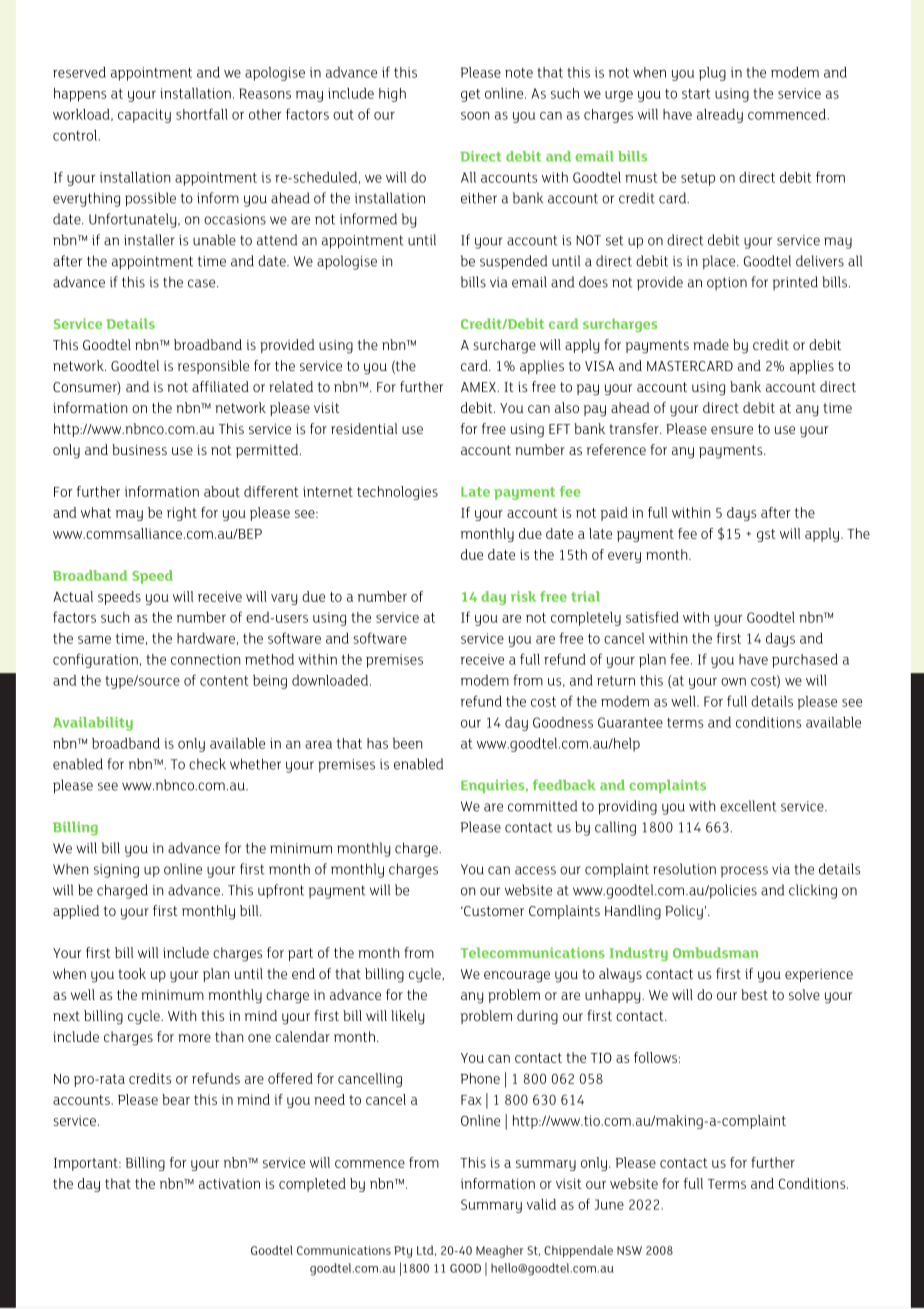 This screenshot has height=1309, width=924. Describe the element at coordinates (470, 95) in the screenshot. I see `get` at that location.
